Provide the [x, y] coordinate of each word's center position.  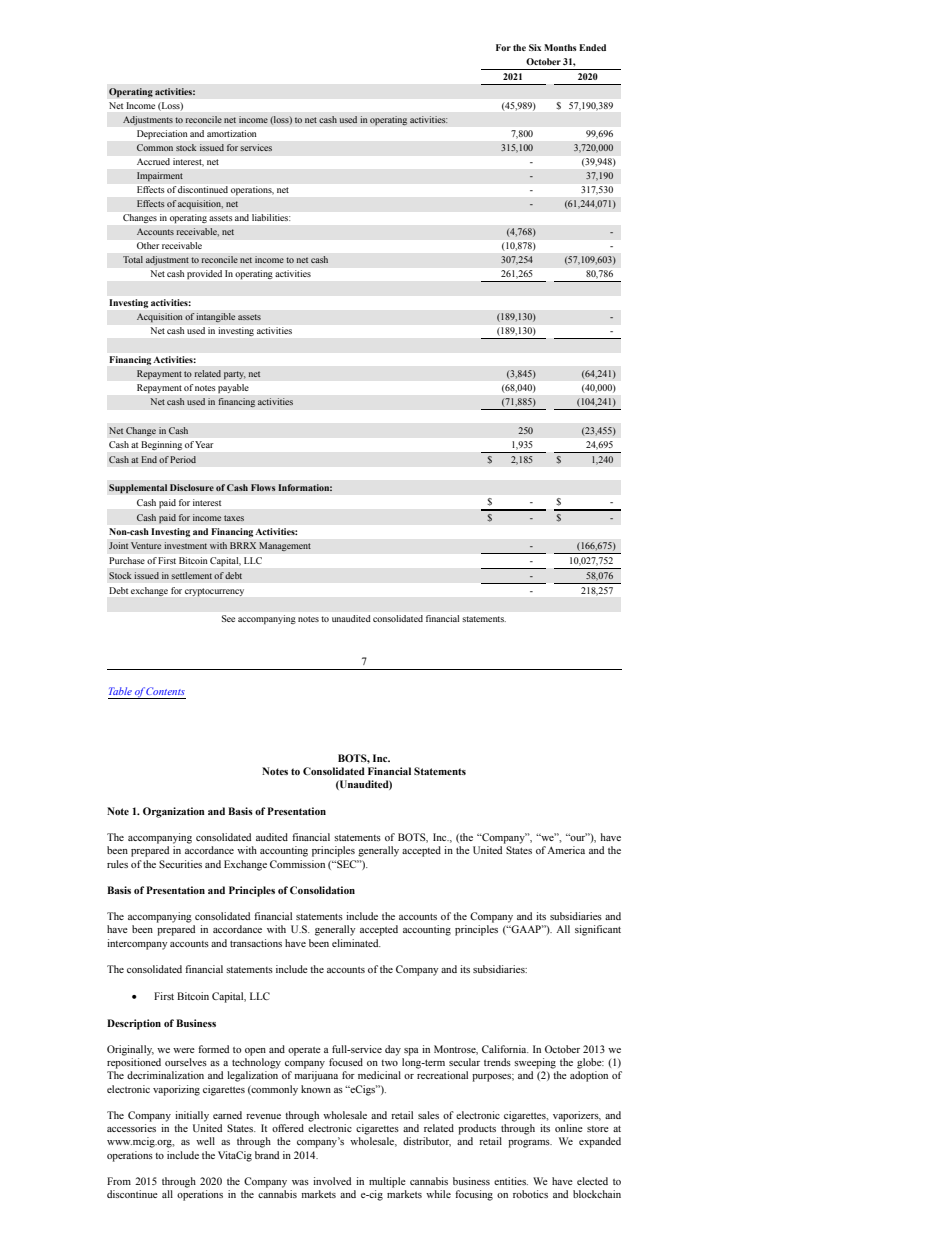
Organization [174, 812]
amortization [231, 133]
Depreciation [162, 134]
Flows [263, 487]
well [205, 1141]
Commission [297, 864]
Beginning [162, 445]
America [566, 850]
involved [332, 1181]
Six [535, 47]
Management [285, 547]
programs [530, 1144]
